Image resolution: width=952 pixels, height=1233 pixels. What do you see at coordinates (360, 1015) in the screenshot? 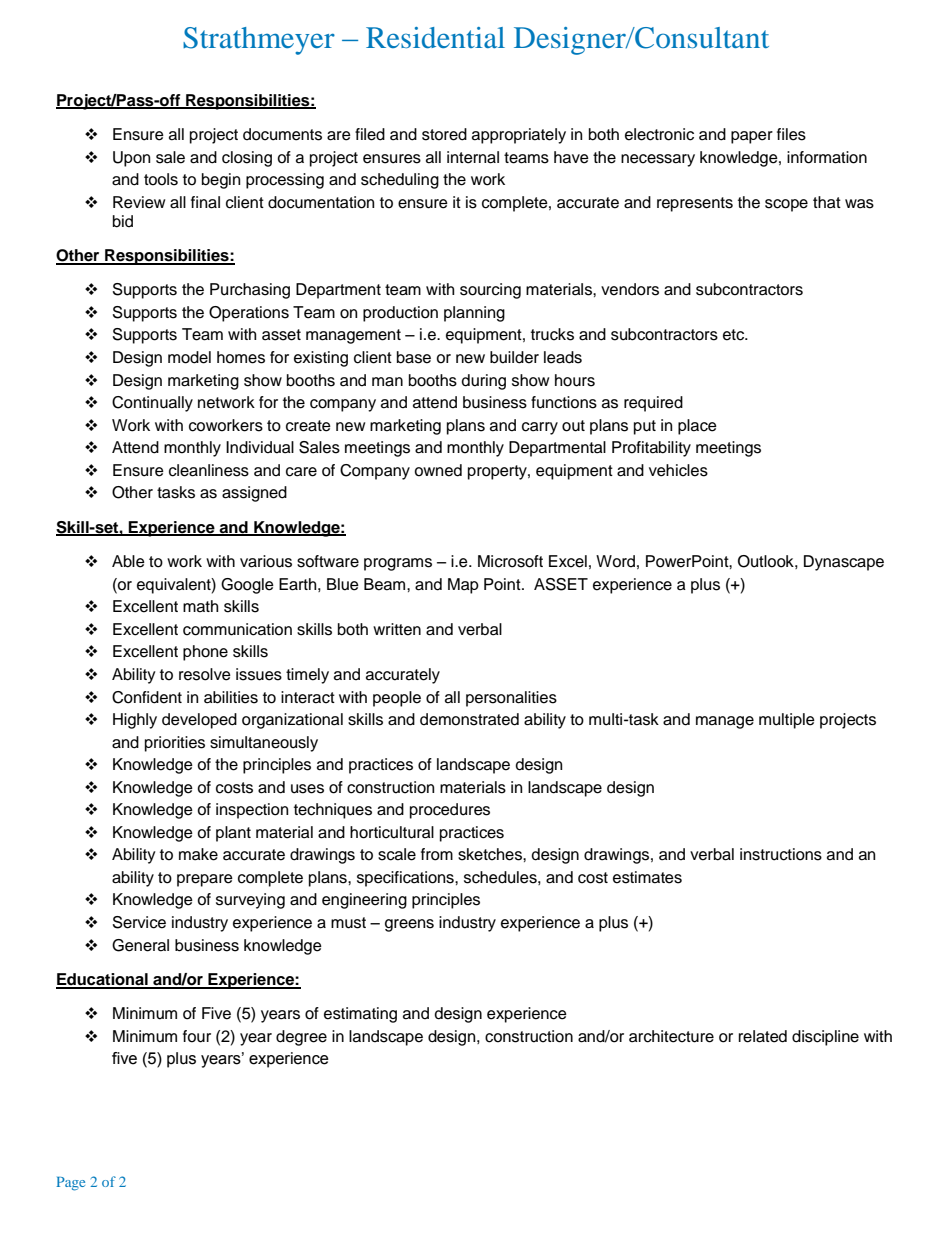
I see `estimating` at bounding box center [360, 1015].
